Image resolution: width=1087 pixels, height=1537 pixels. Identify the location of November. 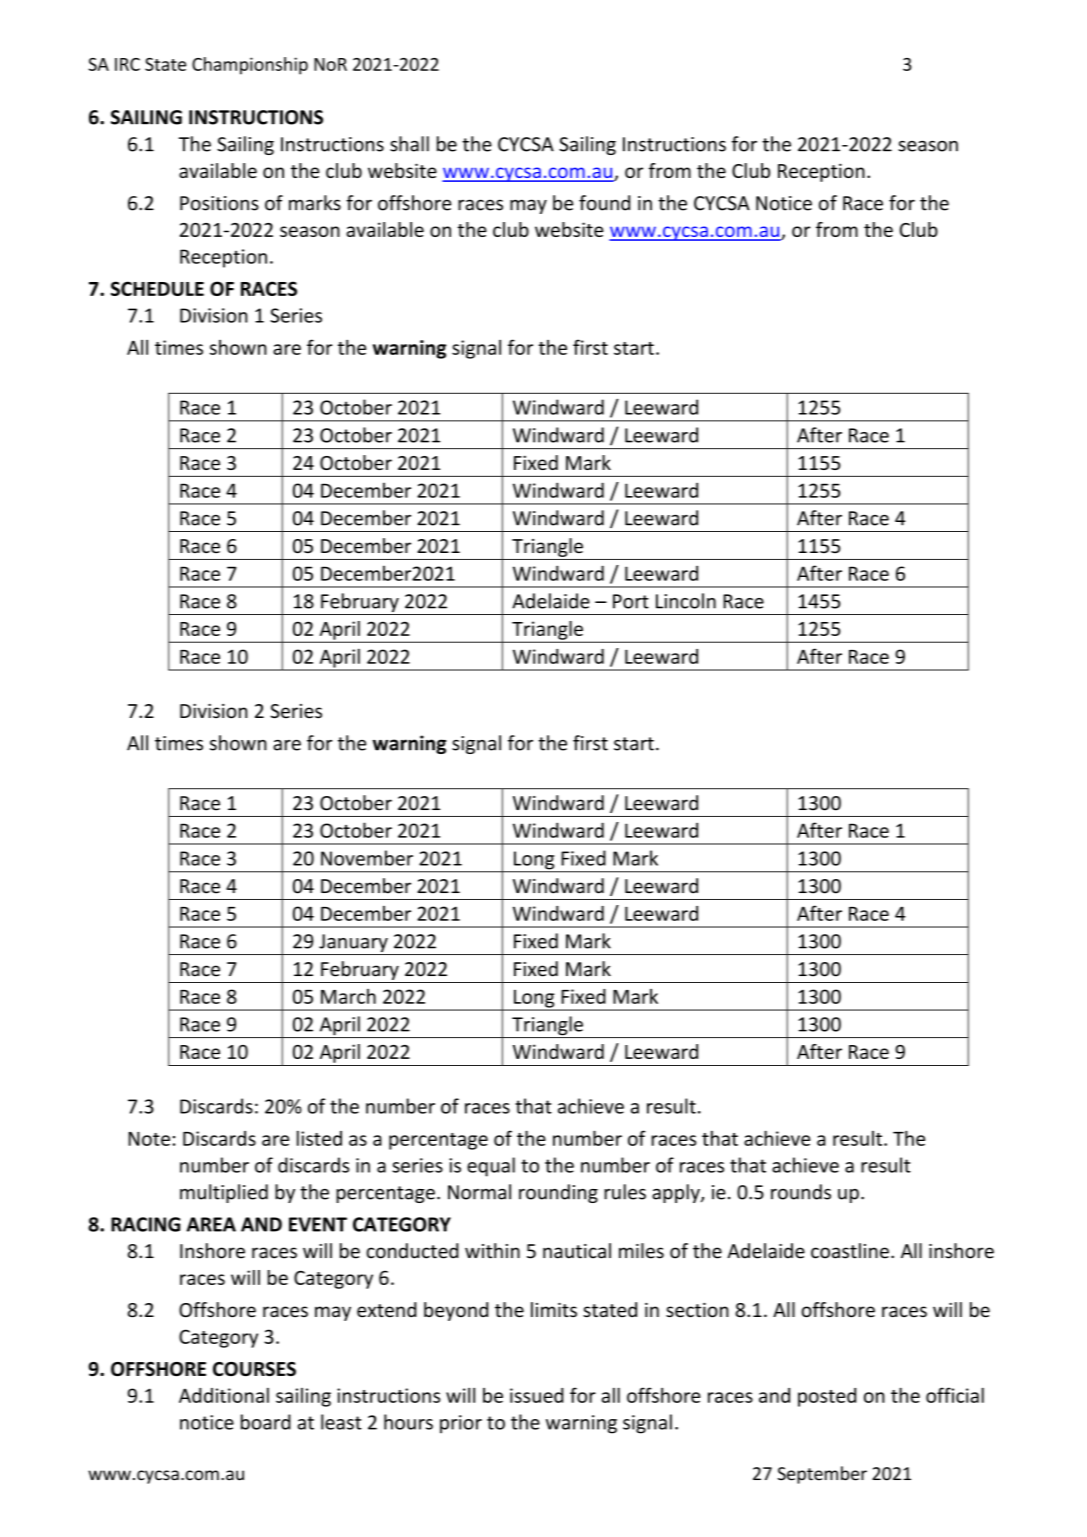
(367, 858).
